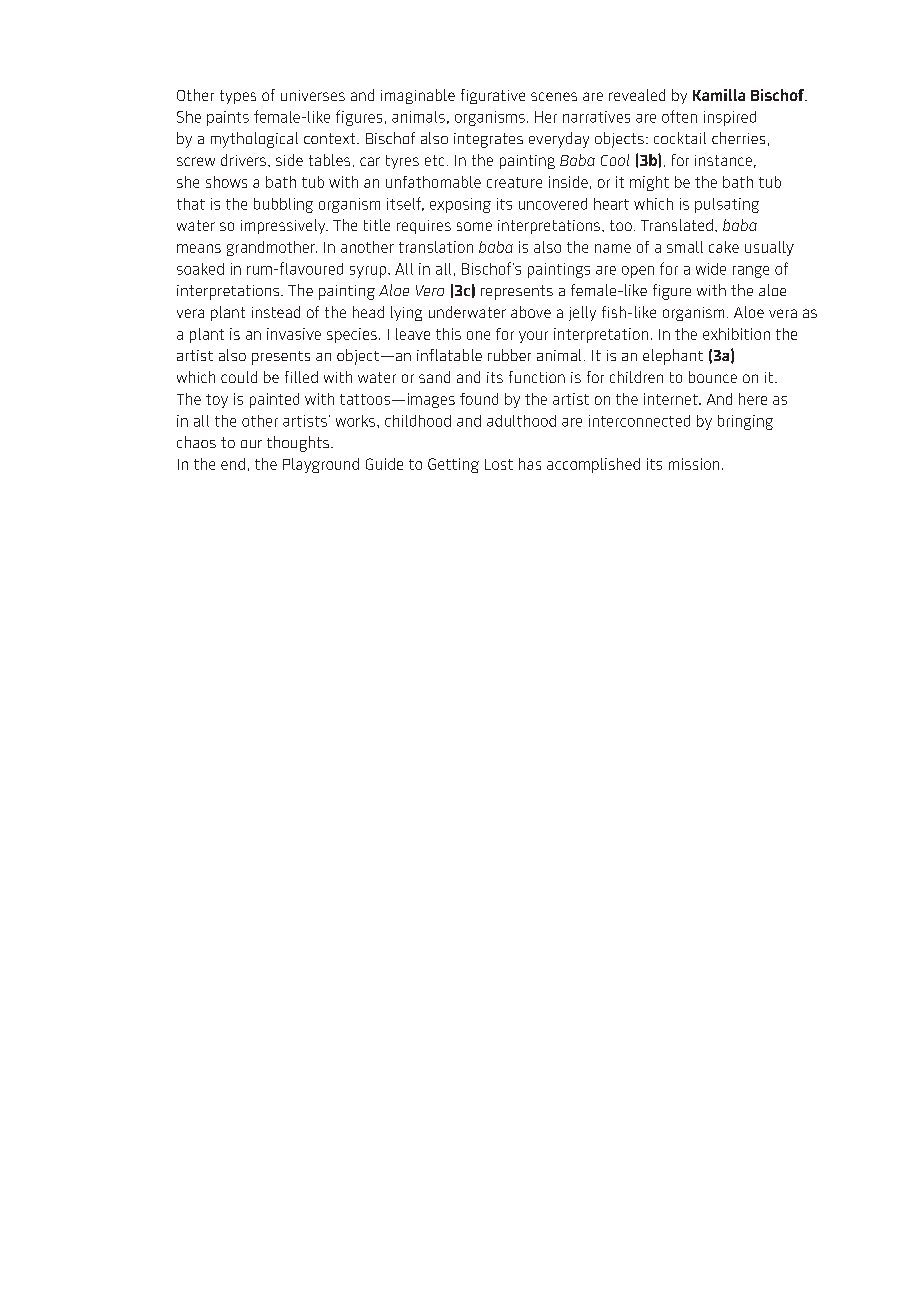  What do you see at coordinates (679, 116) in the page?
I see `often` at bounding box center [679, 116].
